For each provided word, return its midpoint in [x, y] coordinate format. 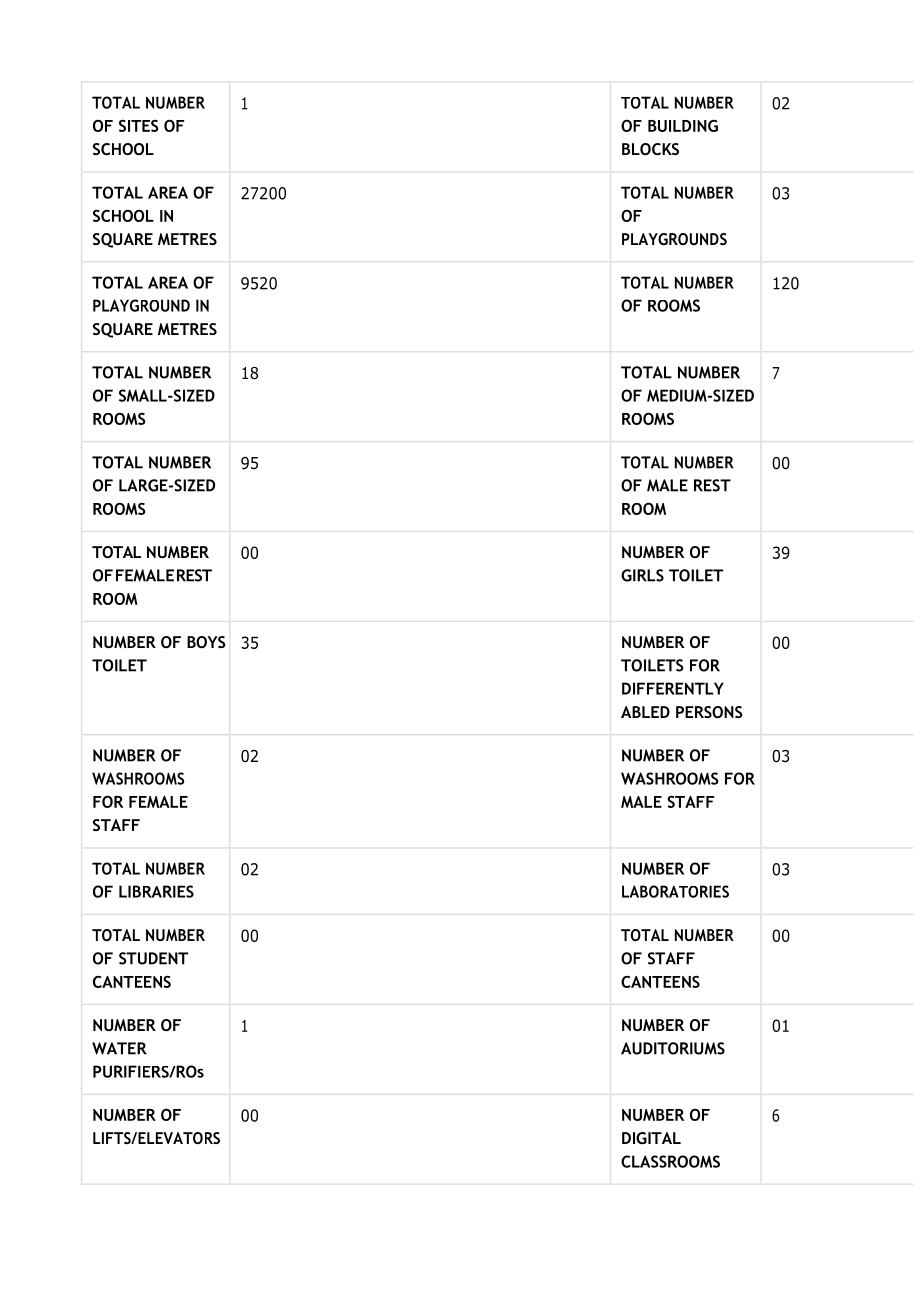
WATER [119, 1048]
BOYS [206, 642]
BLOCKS [650, 149]
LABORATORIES [675, 891]
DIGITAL [651, 1138]
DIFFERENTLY [673, 688]
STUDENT [153, 958]
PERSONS [709, 712]
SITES [139, 126]
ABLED [645, 712]
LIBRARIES [156, 891]
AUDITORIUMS [673, 1048]
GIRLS [642, 575]
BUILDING [683, 126]
